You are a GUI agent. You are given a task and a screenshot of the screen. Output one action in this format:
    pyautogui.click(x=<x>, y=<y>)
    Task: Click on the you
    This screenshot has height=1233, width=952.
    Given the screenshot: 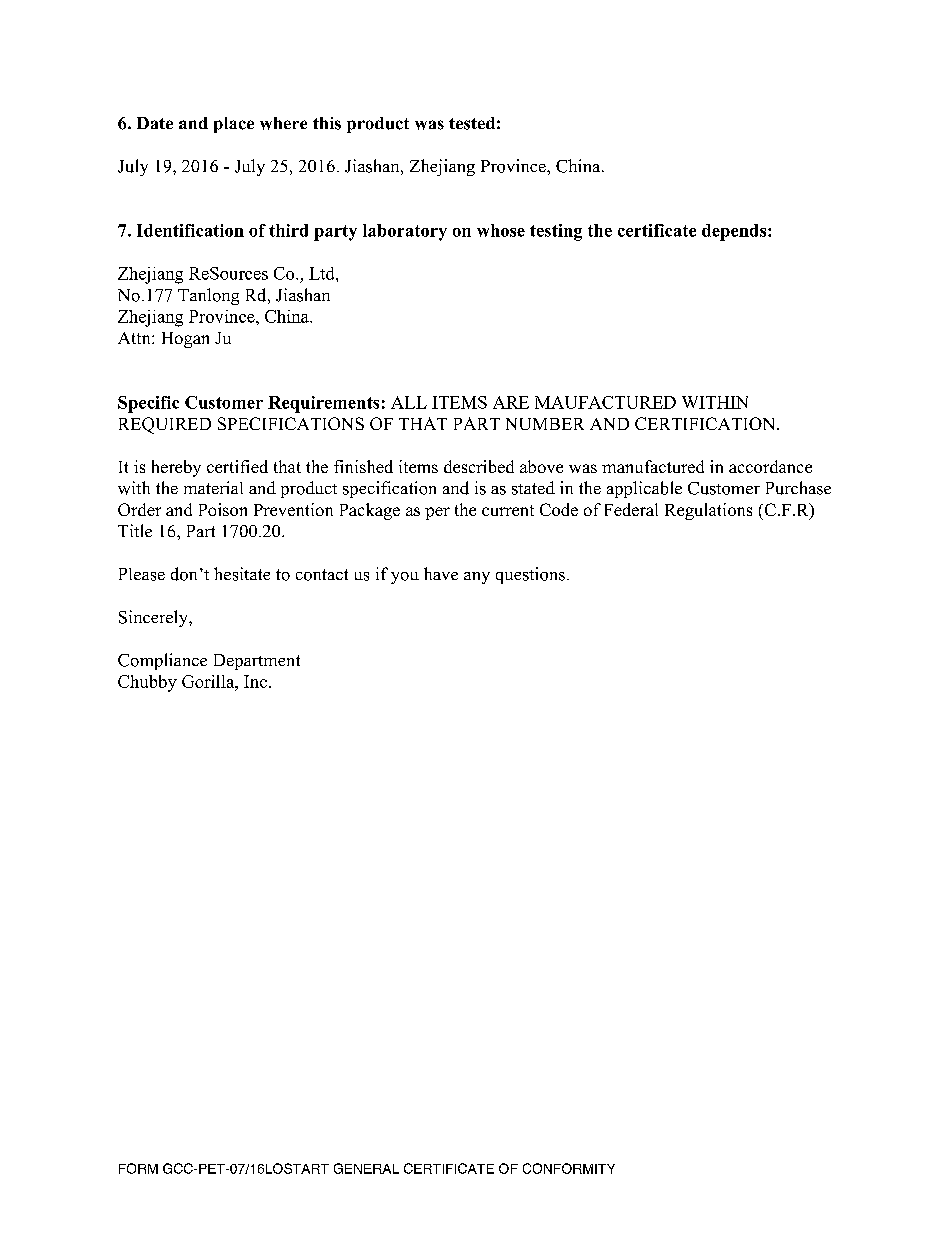 What is the action you would take?
    pyautogui.click(x=405, y=578)
